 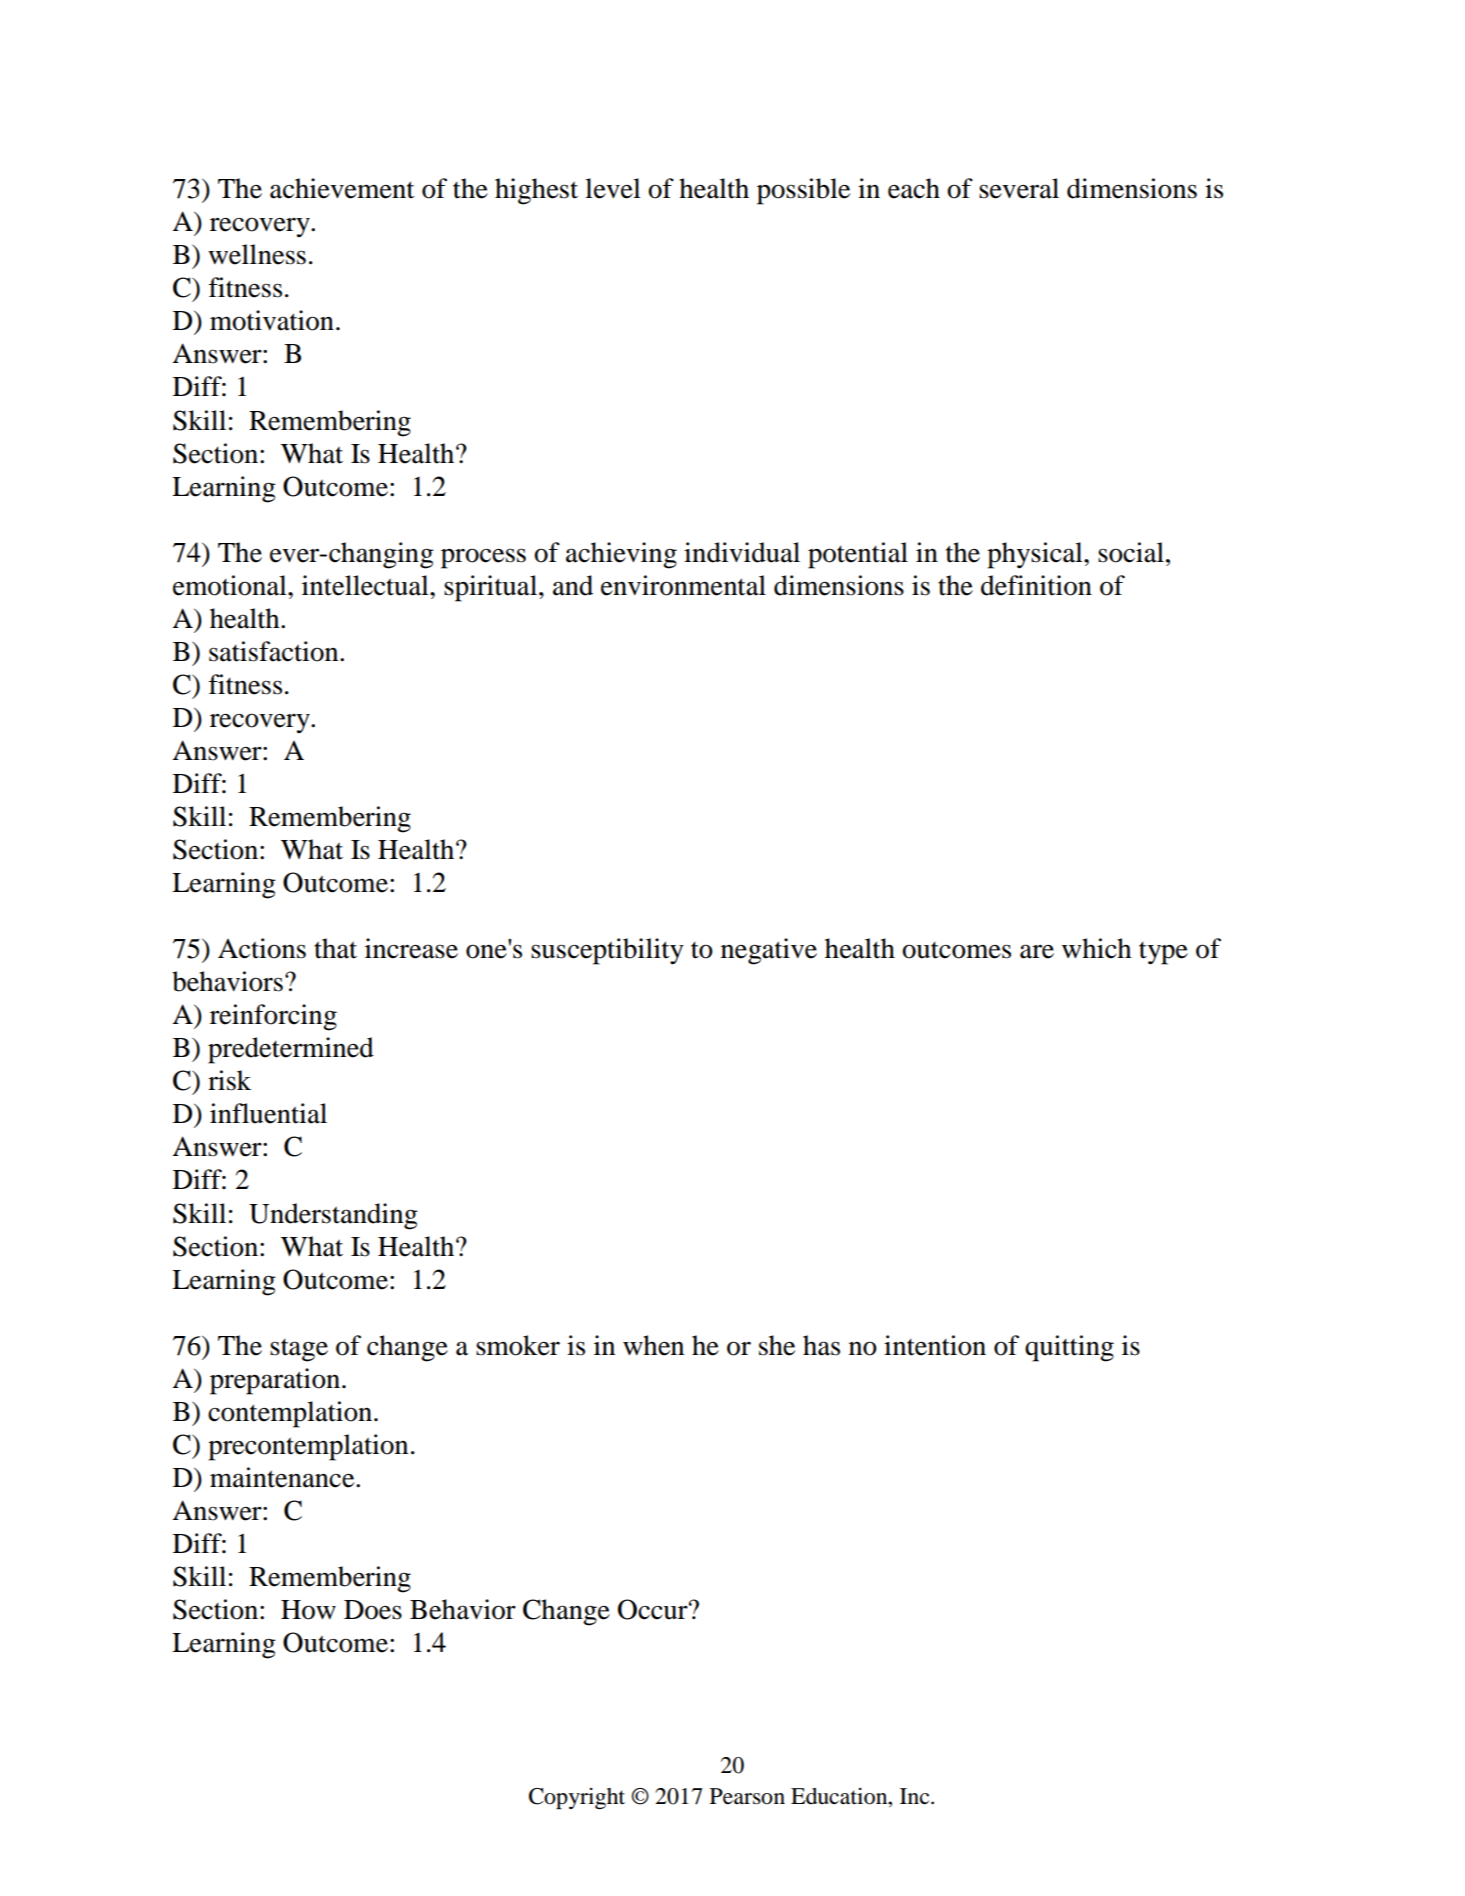 What do you see at coordinates (373, 1610) in the image?
I see `Does` at bounding box center [373, 1610].
